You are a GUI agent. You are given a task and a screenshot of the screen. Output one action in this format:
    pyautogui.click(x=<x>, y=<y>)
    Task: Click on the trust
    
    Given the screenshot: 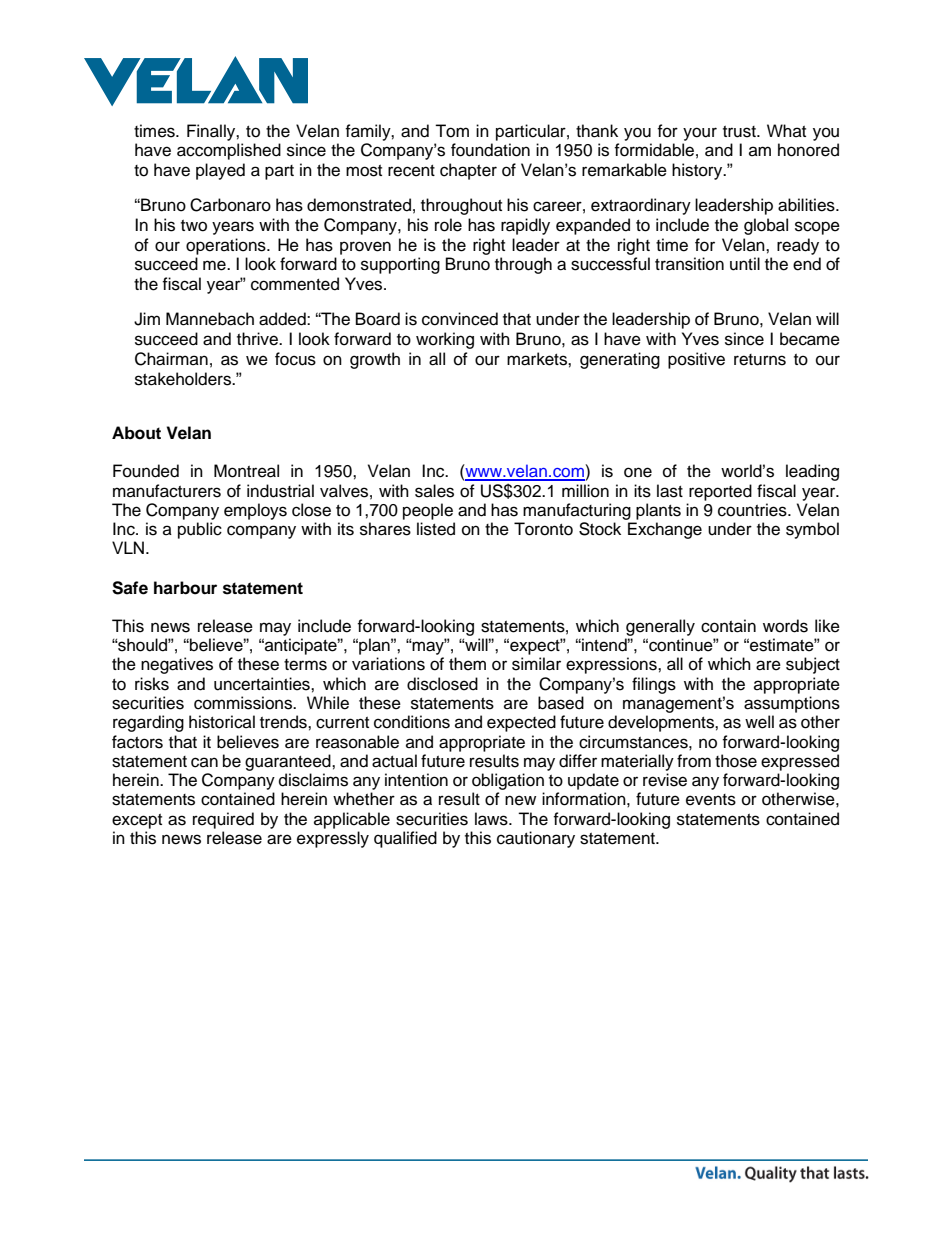 What is the action you would take?
    pyautogui.click(x=740, y=132)
